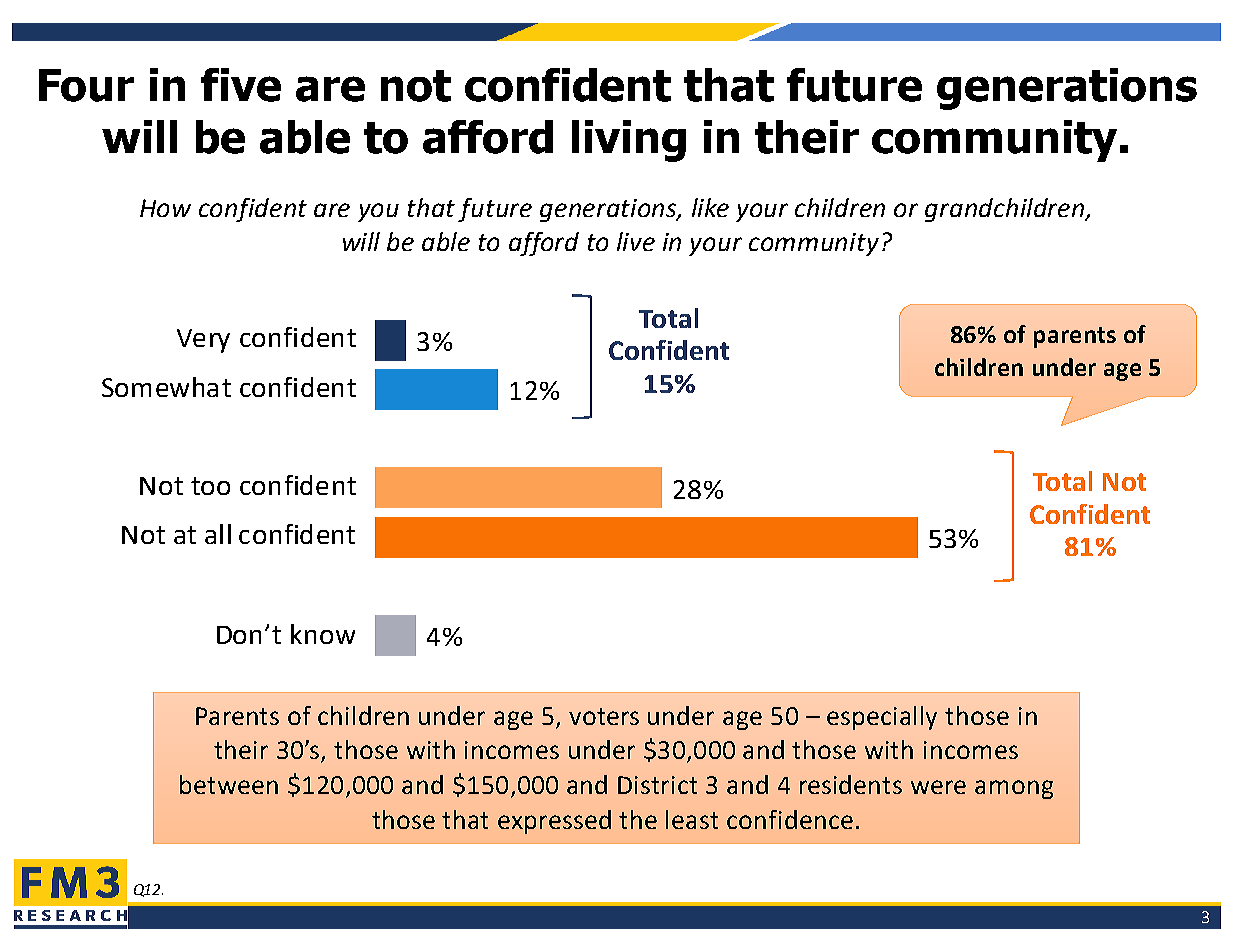 This screenshot has height=952, width=1233. What do you see at coordinates (710, 207) in the screenshot?
I see `like` at bounding box center [710, 207].
